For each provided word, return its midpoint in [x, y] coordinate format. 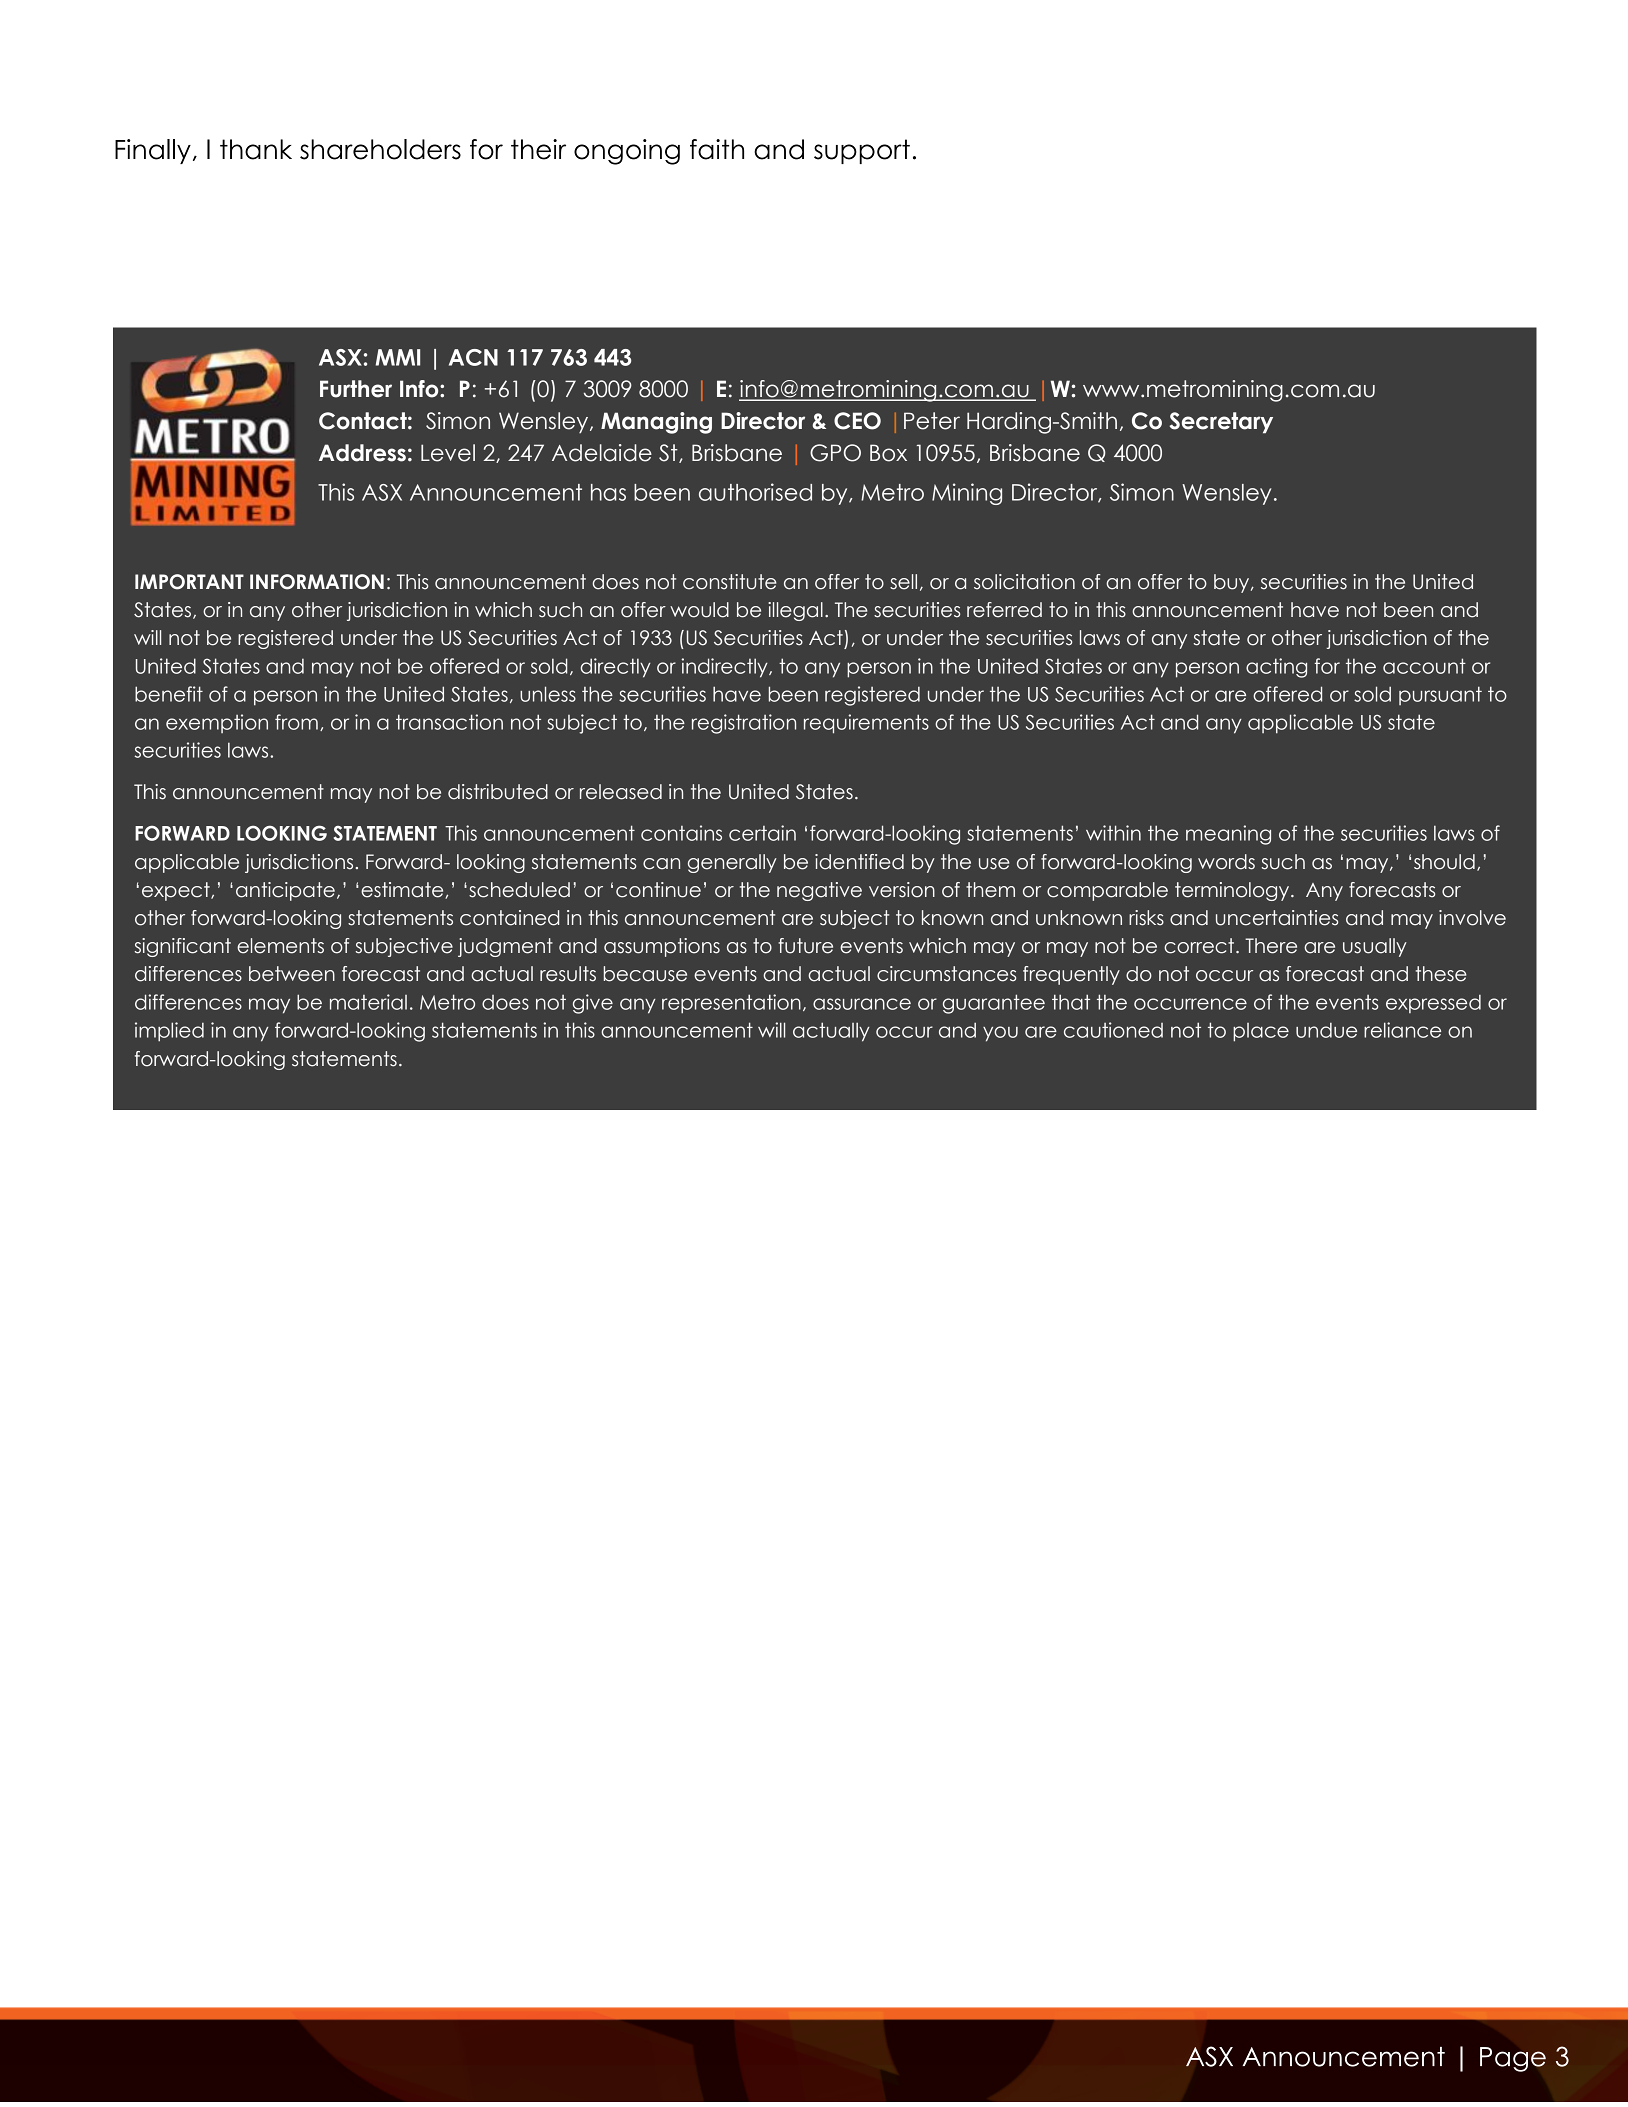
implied [169, 1032]
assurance [862, 1004]
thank [256, 149]
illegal [795, 611]
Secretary [1221, 423]
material [368, 1002]
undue [1326, 1030]
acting [1276, 668]
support [862, 151]
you [1000, 1034]
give [593, 1004]
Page [1513, 2059]
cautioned [1113, 1030]
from [296, 722]
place [1261, 1032]
